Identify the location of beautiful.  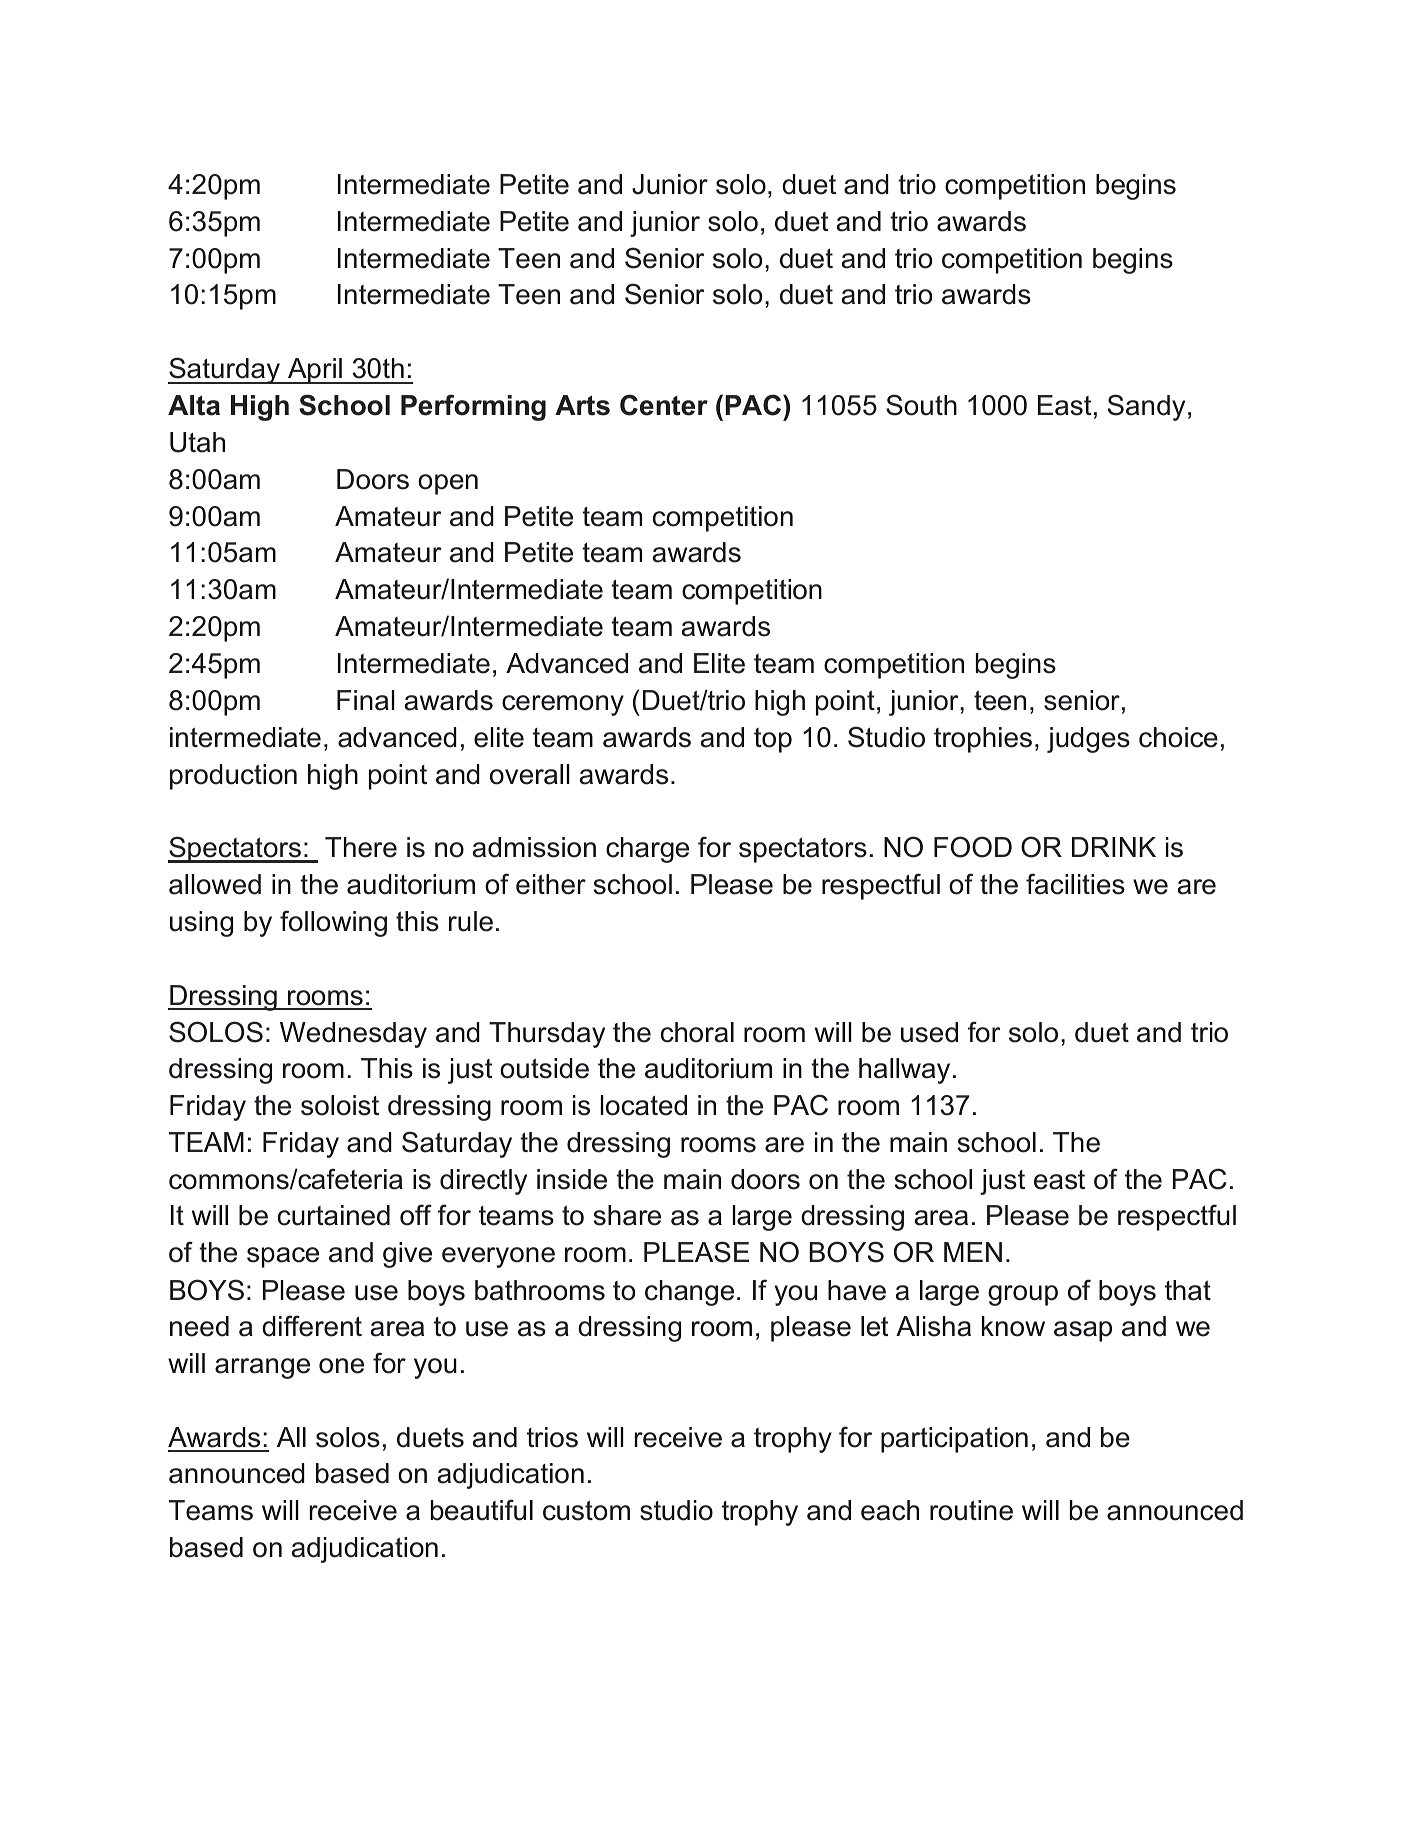
(482, 1510).
